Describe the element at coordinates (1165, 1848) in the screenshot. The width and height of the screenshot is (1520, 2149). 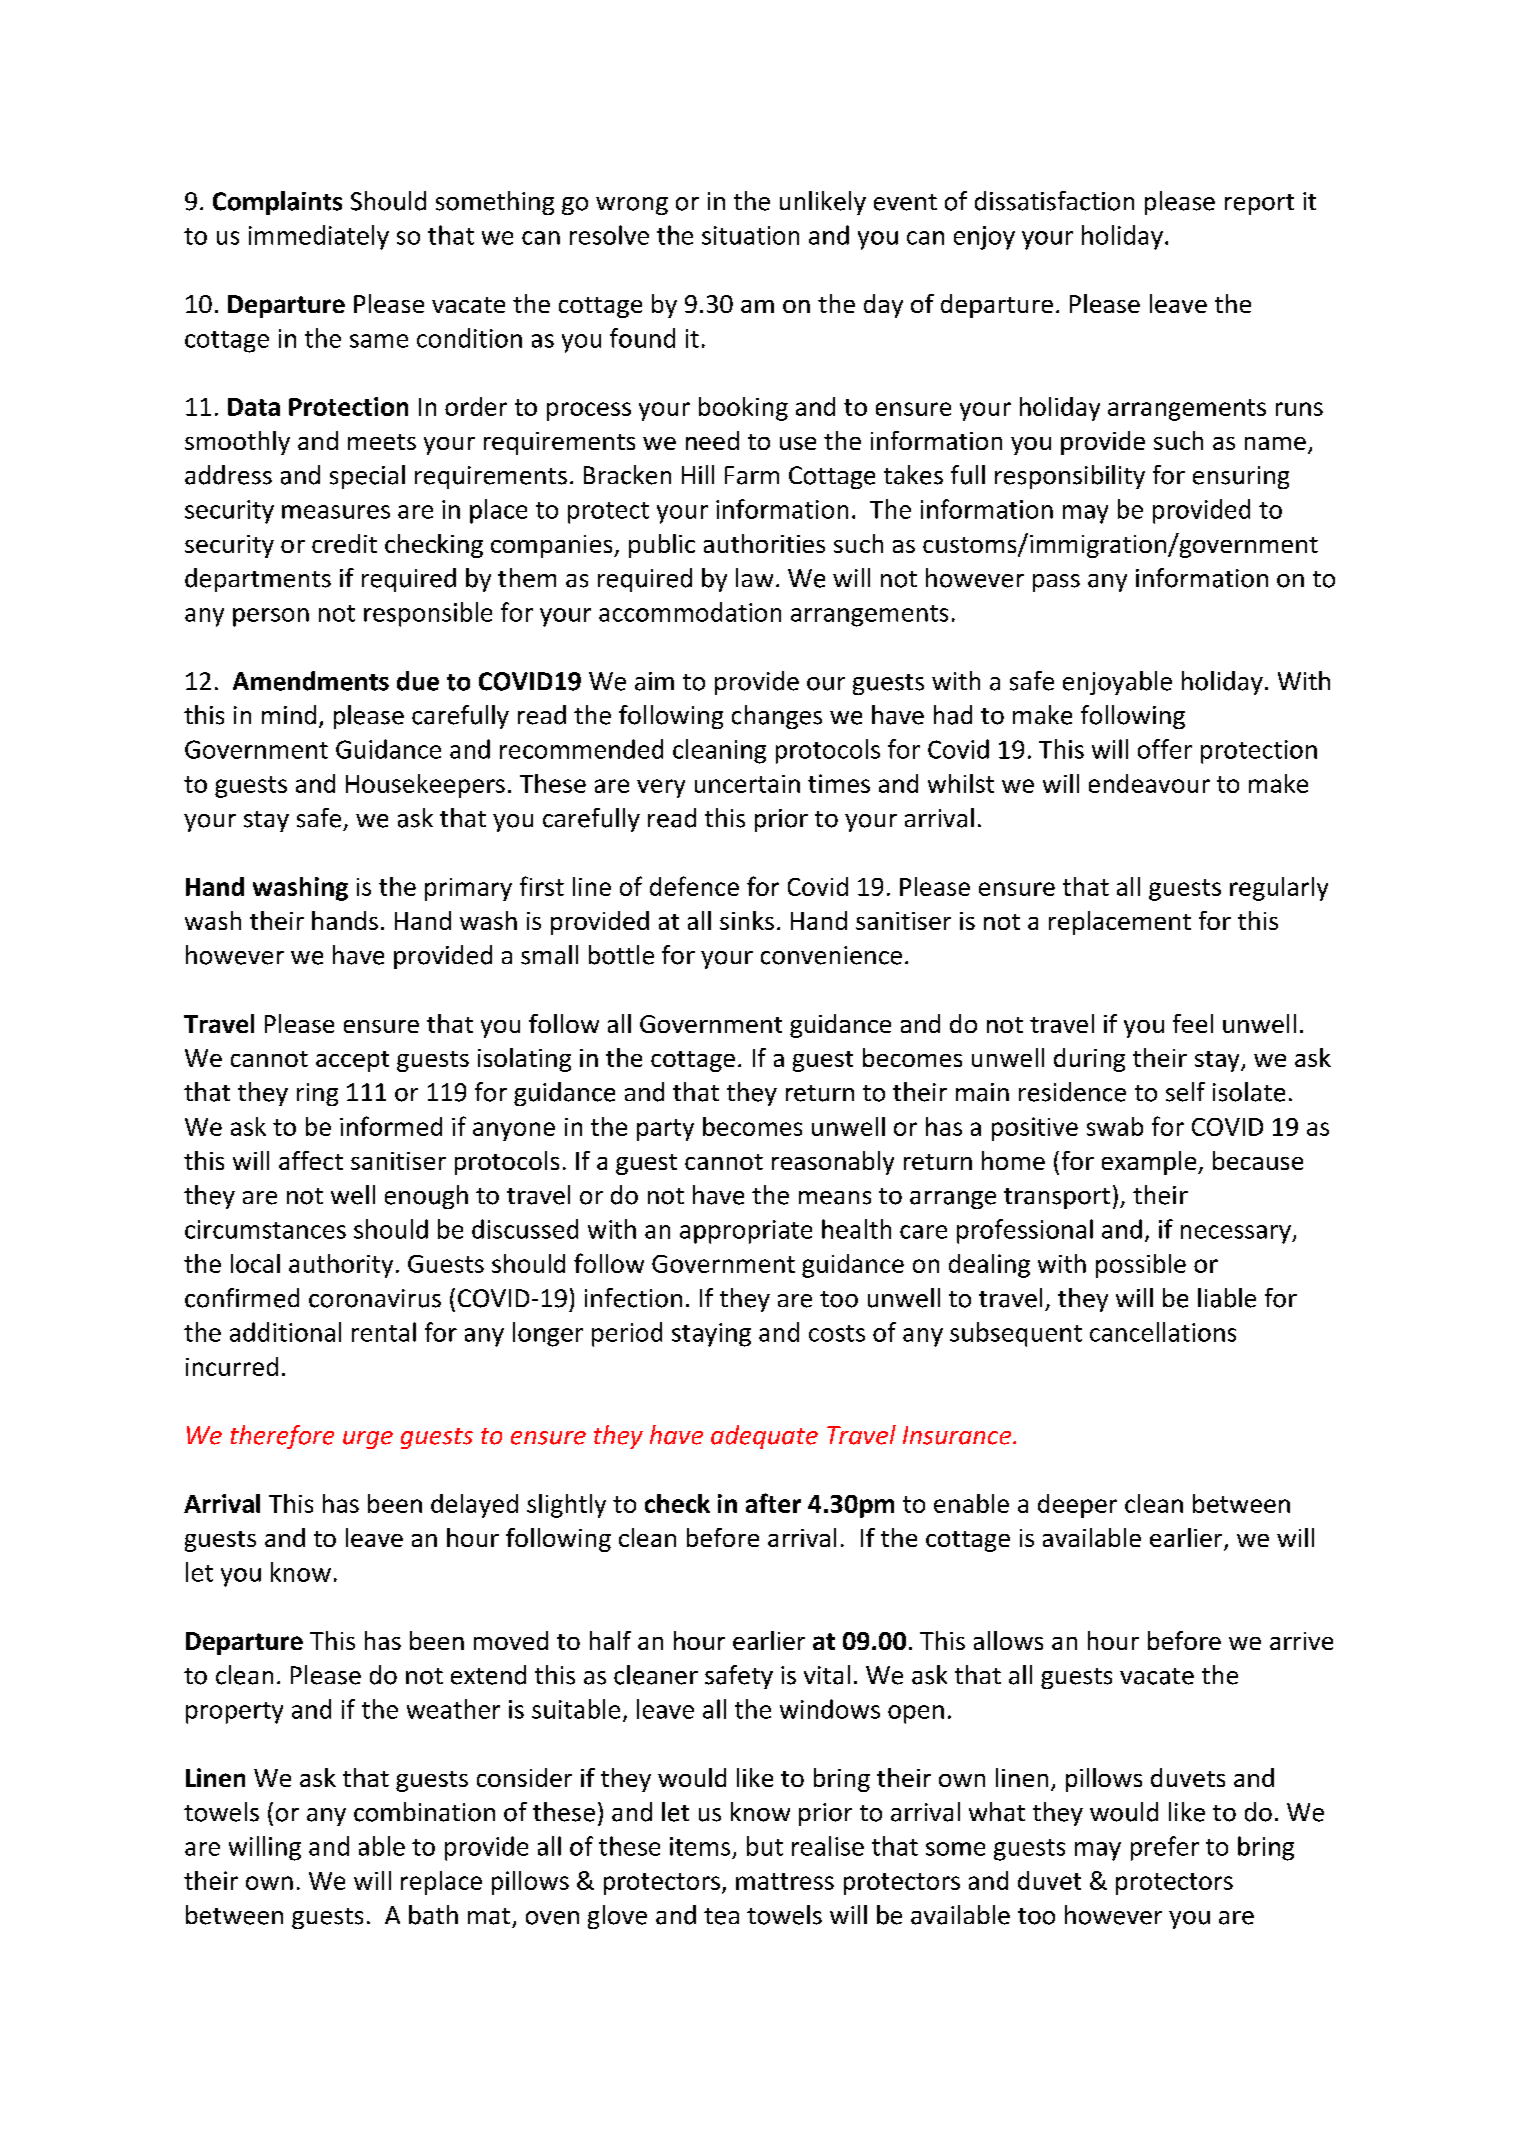
I see `prefer` at that location.
